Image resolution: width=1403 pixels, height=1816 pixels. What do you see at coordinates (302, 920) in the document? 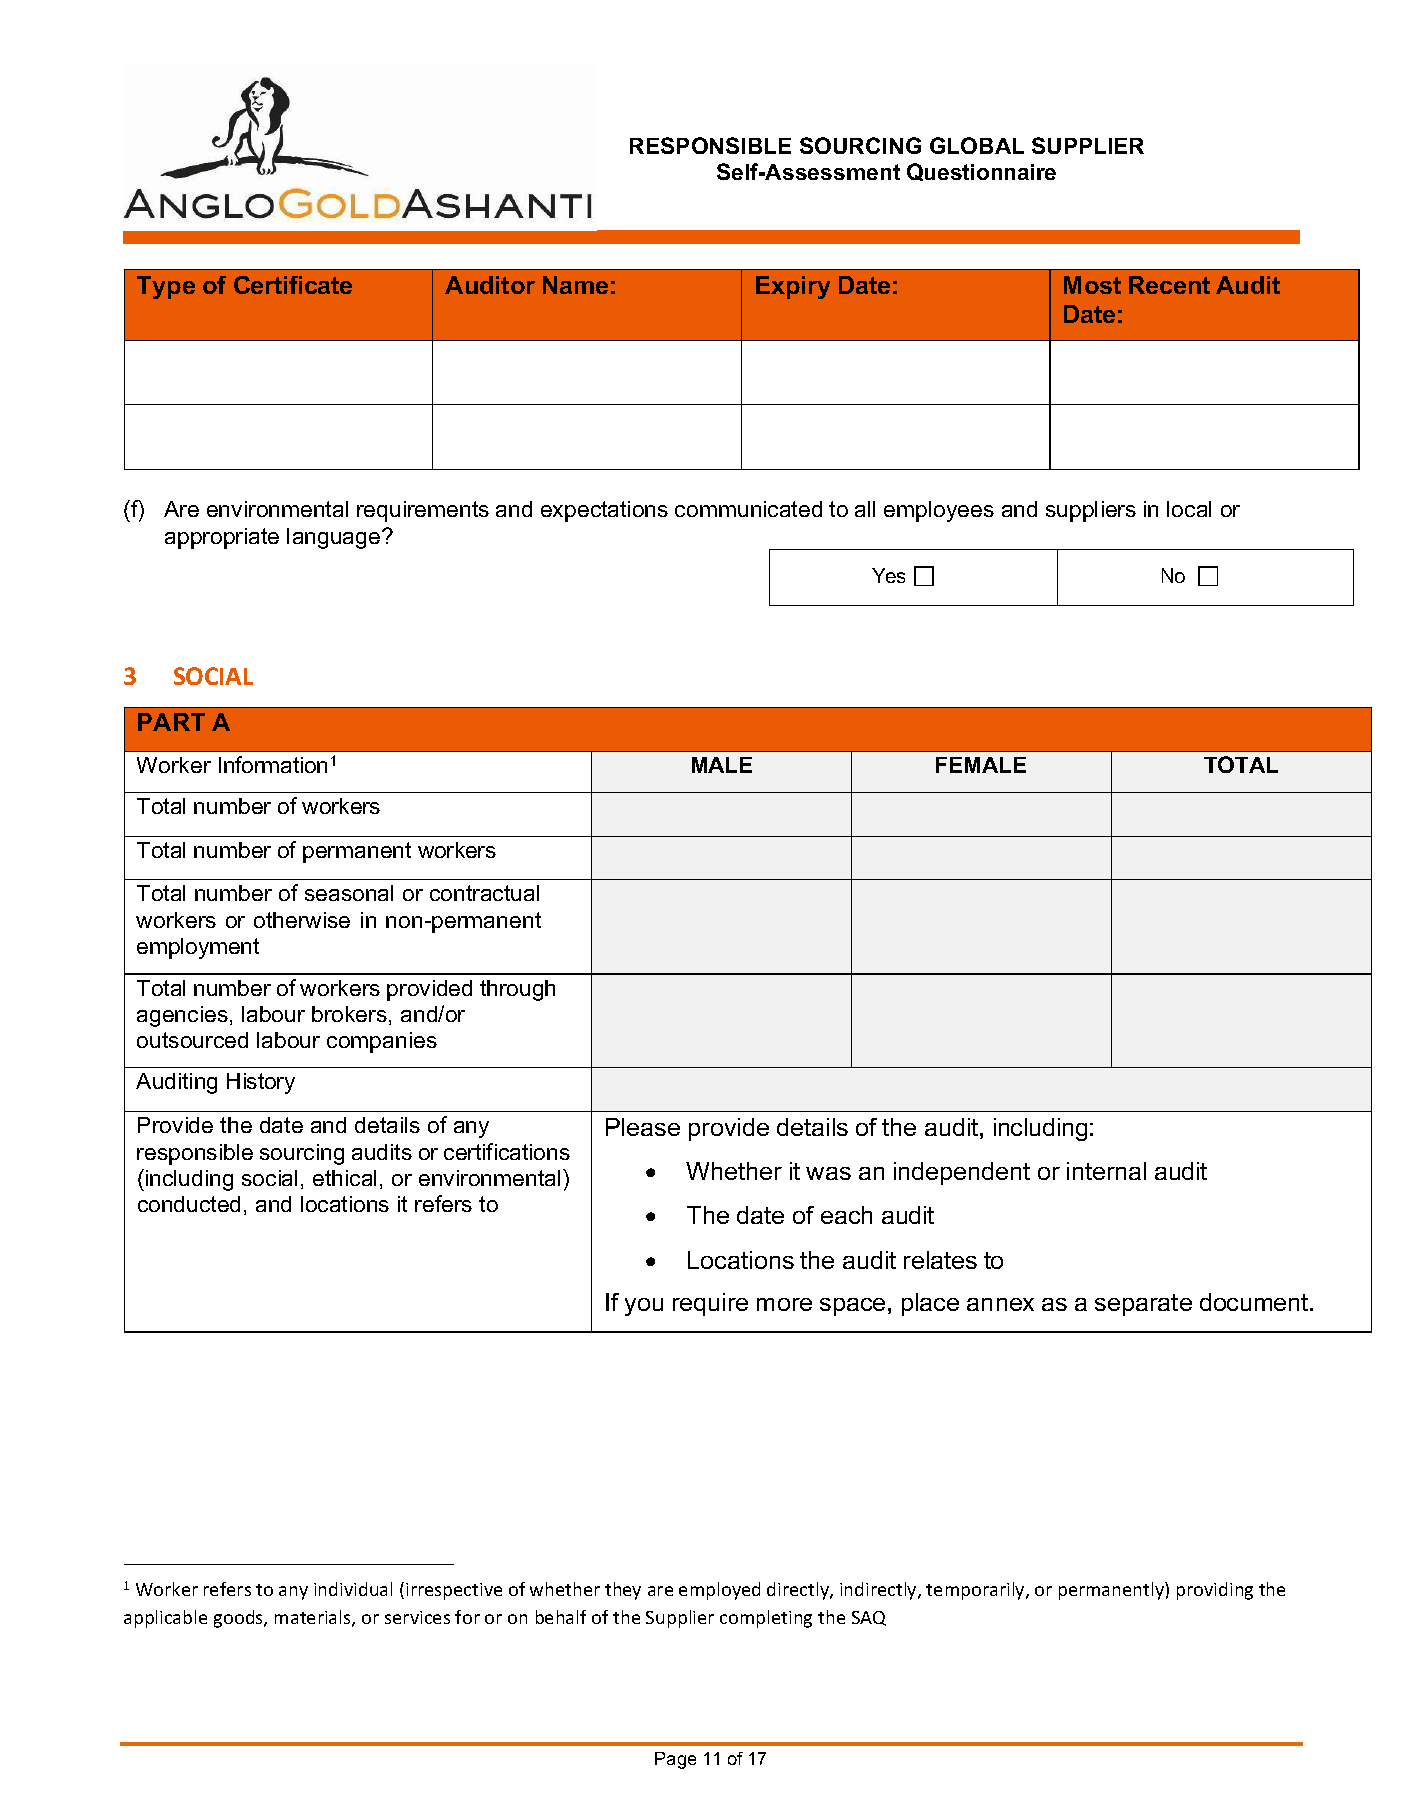
I see `otherwise` at bounding box center [302, 920].
